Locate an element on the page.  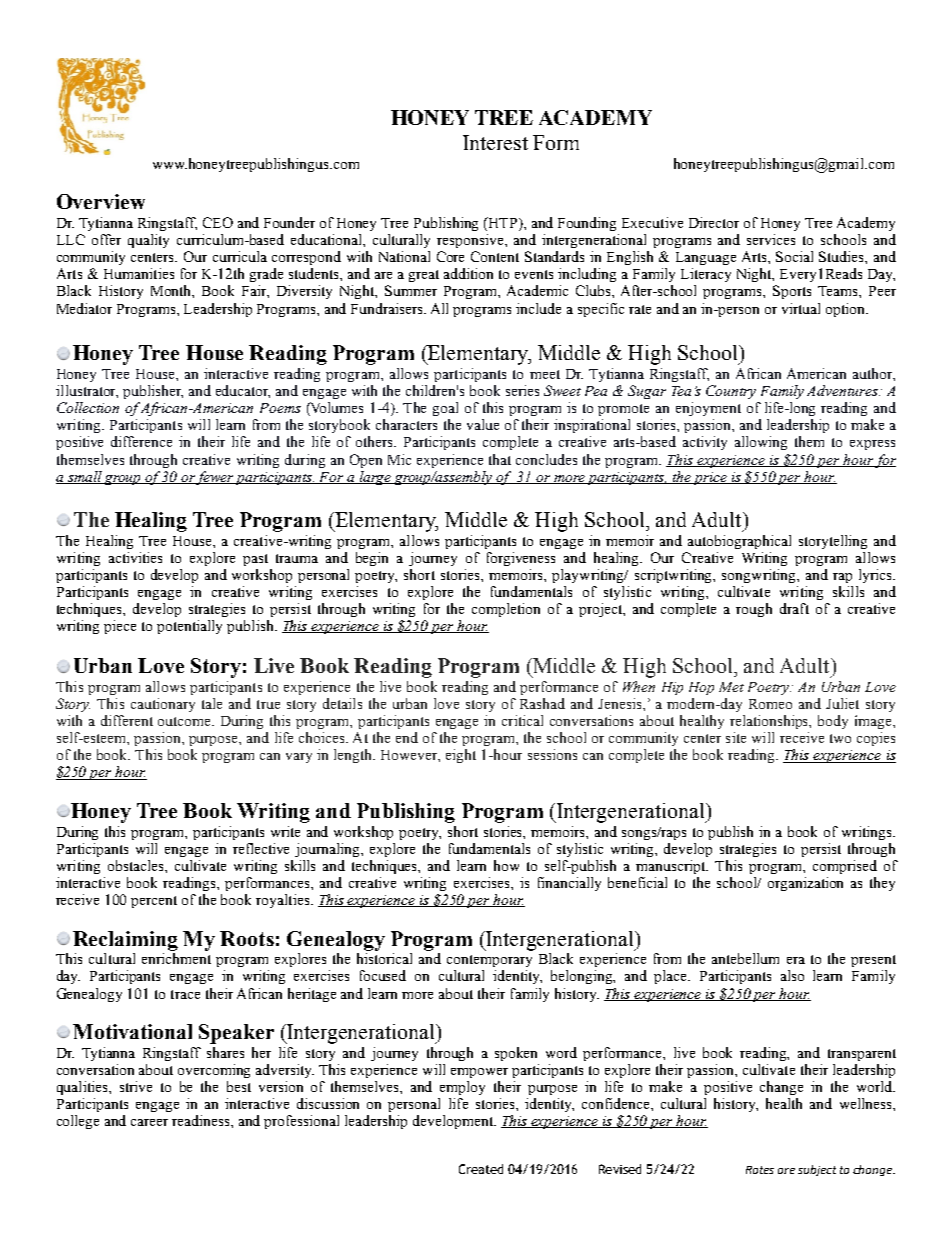
price is located at coordinates (711, 478).
